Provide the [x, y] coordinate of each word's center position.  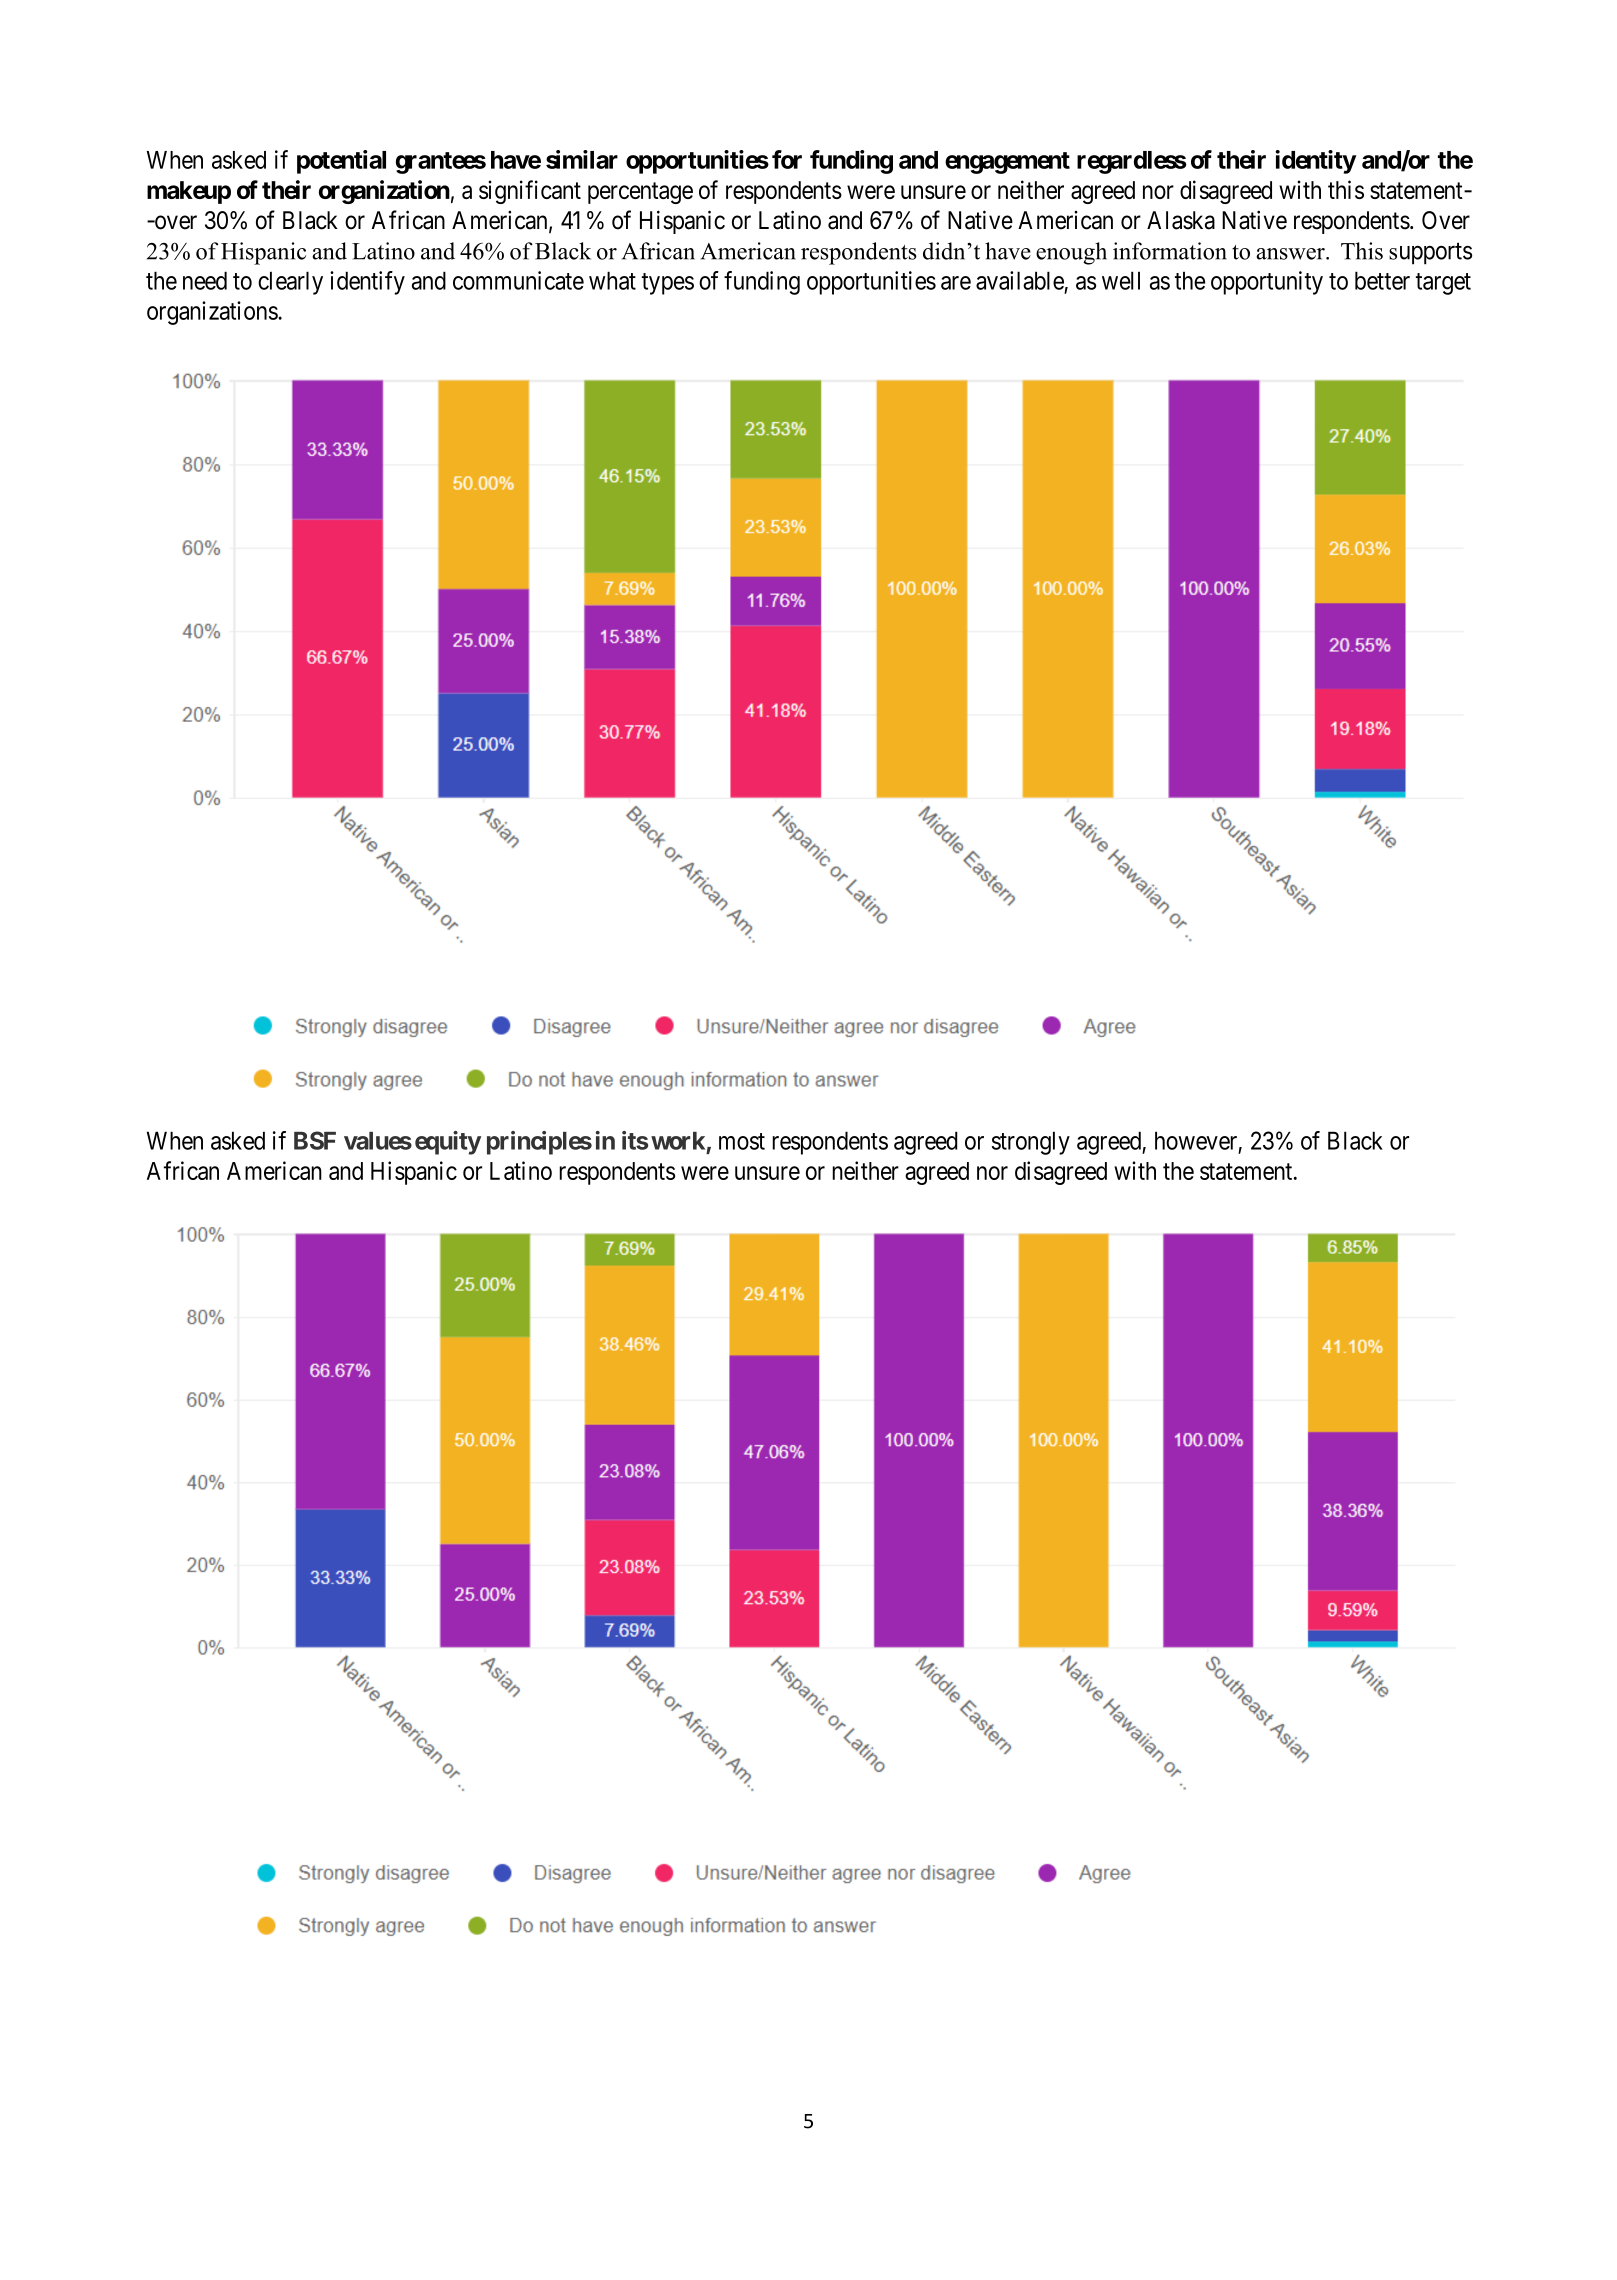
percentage [640, 193]
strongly [1031, 1143]
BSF [315, 1140]
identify [367, 283]
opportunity [1267, 283]
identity [1315, 162]
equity [448, 1143]
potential [341, 162]
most [742, 1141]
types [668, 284]
